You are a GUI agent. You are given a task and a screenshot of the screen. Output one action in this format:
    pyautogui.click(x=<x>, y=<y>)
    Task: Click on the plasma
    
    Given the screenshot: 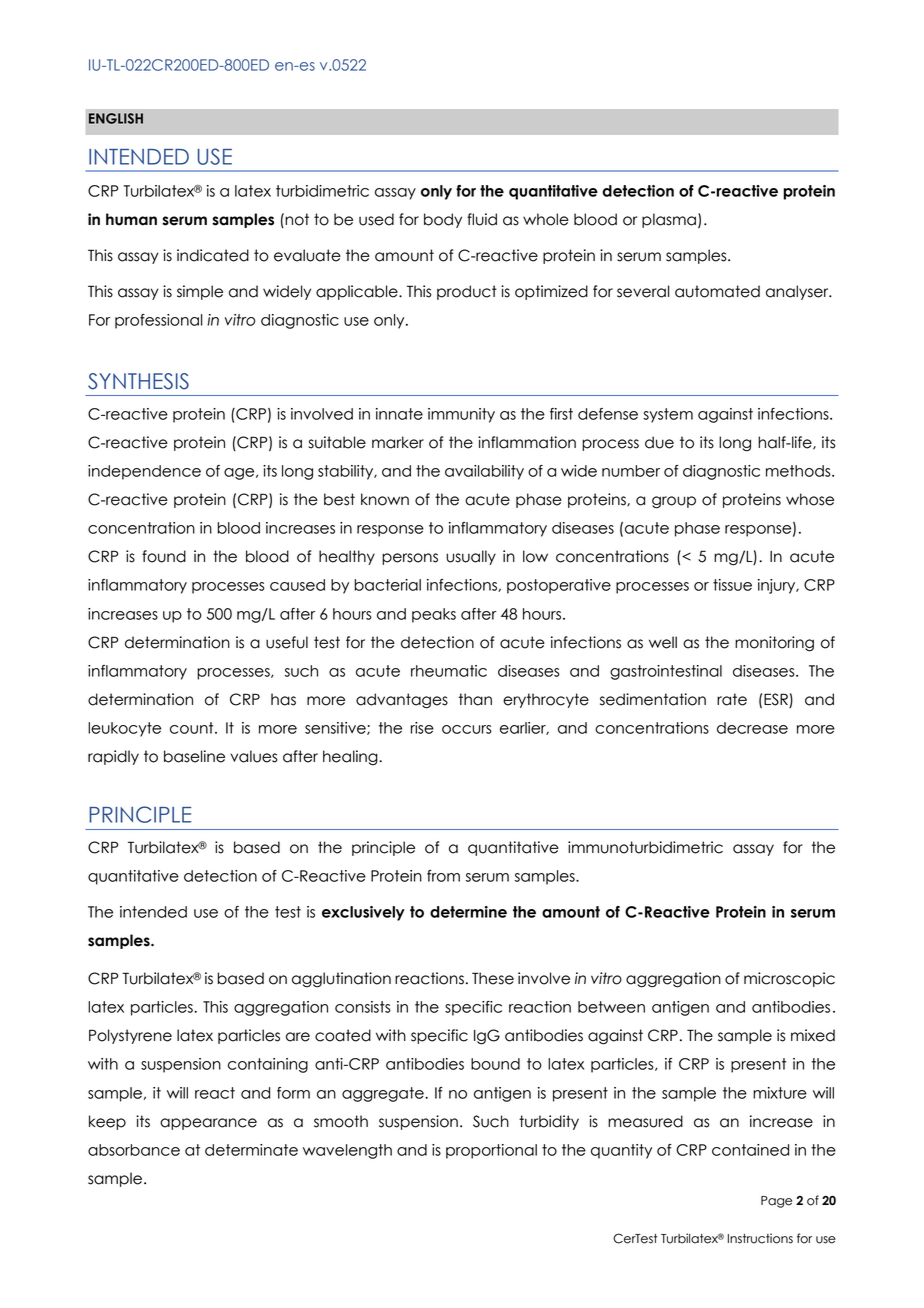 What is the action you would take?
    pyautogui.click(x=669, y=220)
